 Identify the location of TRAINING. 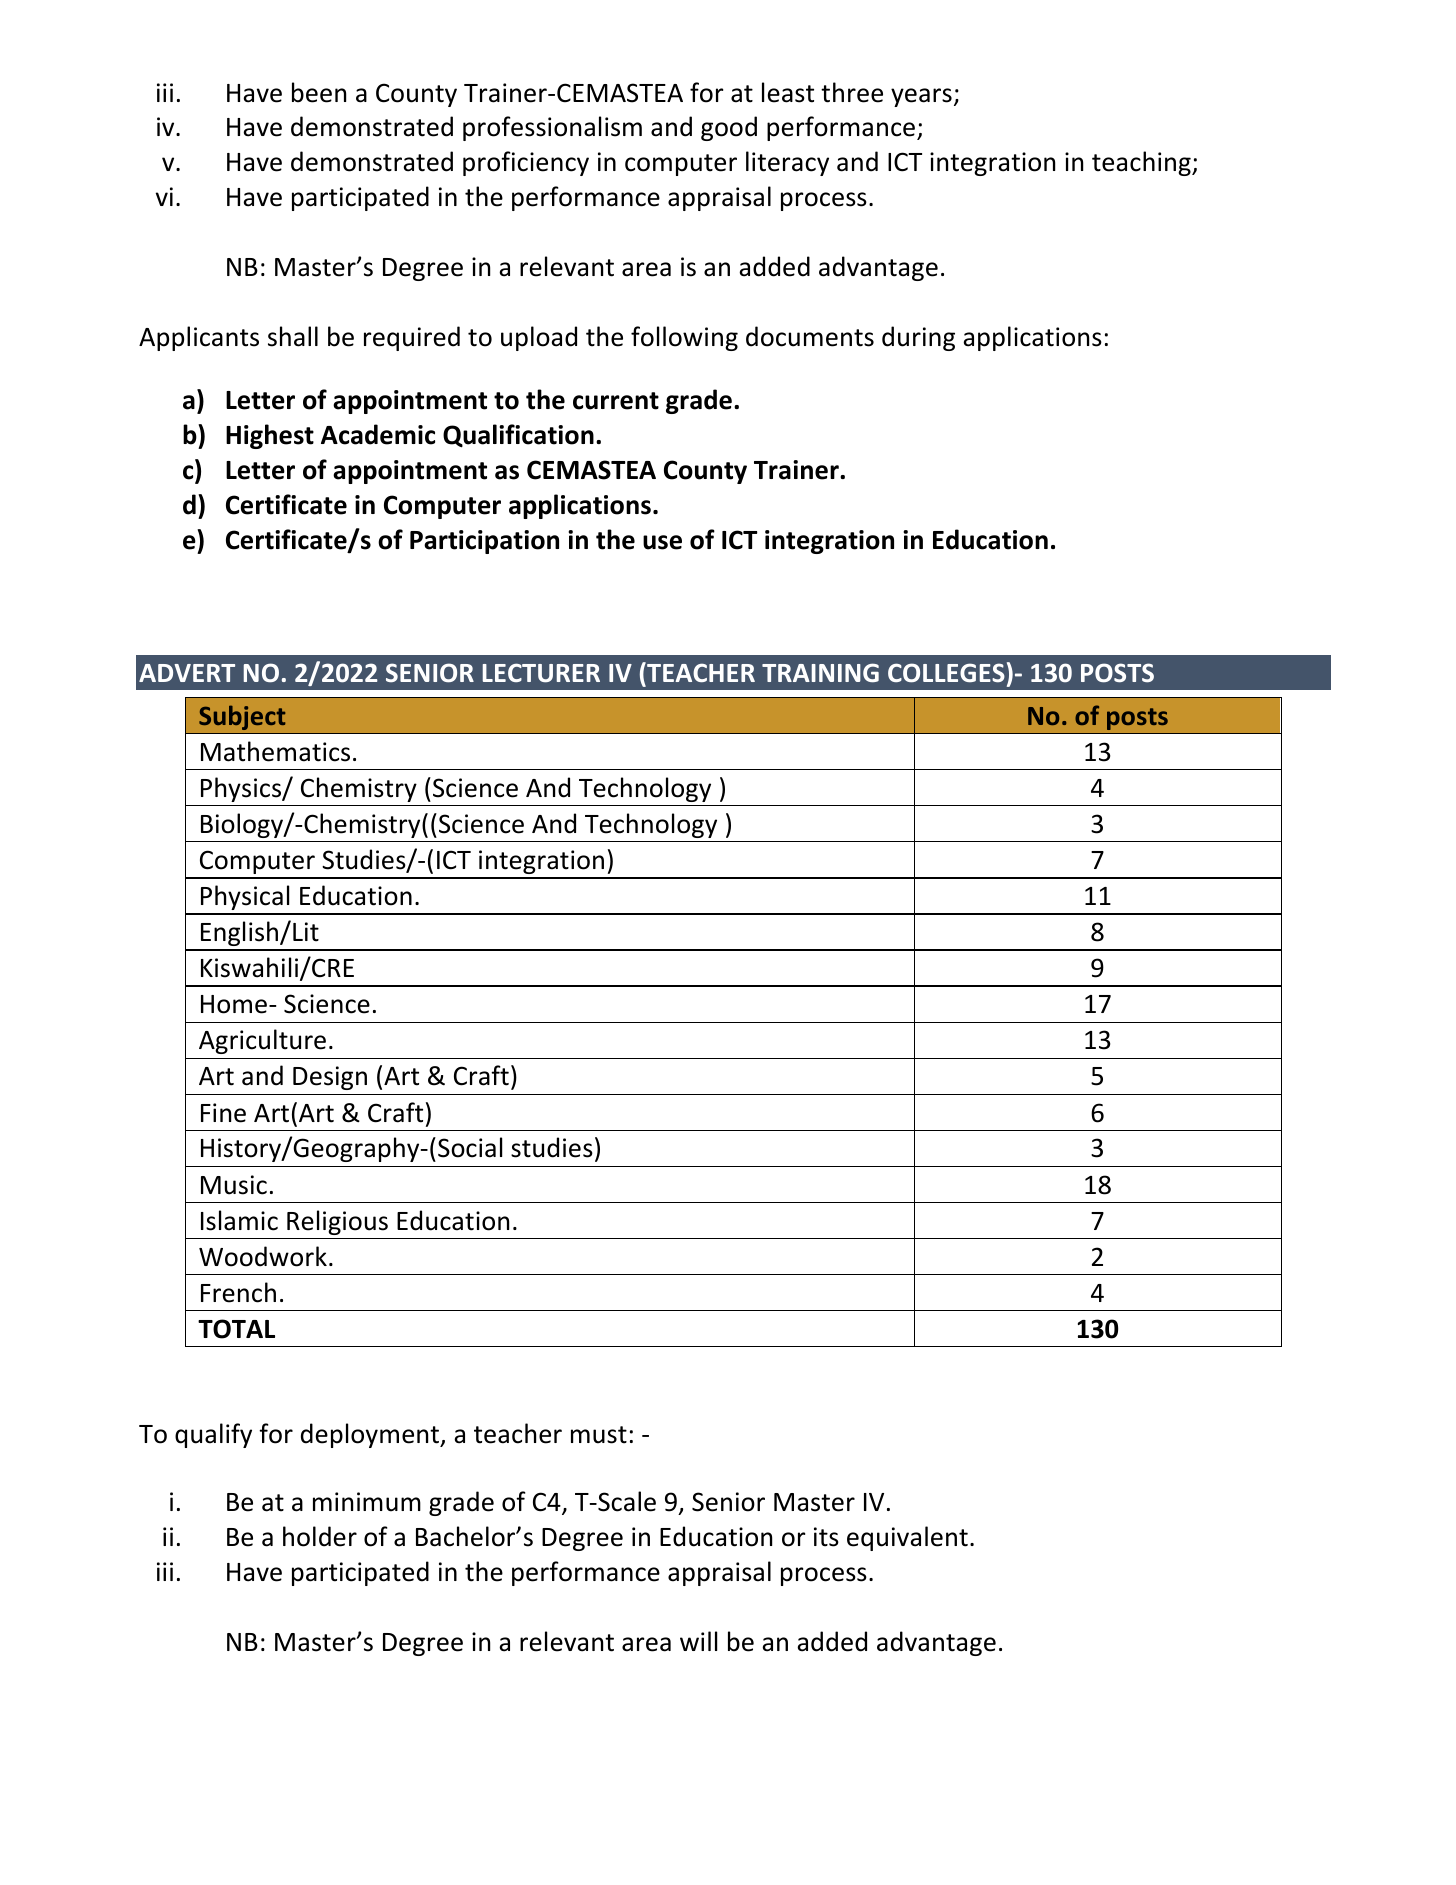
(820, 673).
